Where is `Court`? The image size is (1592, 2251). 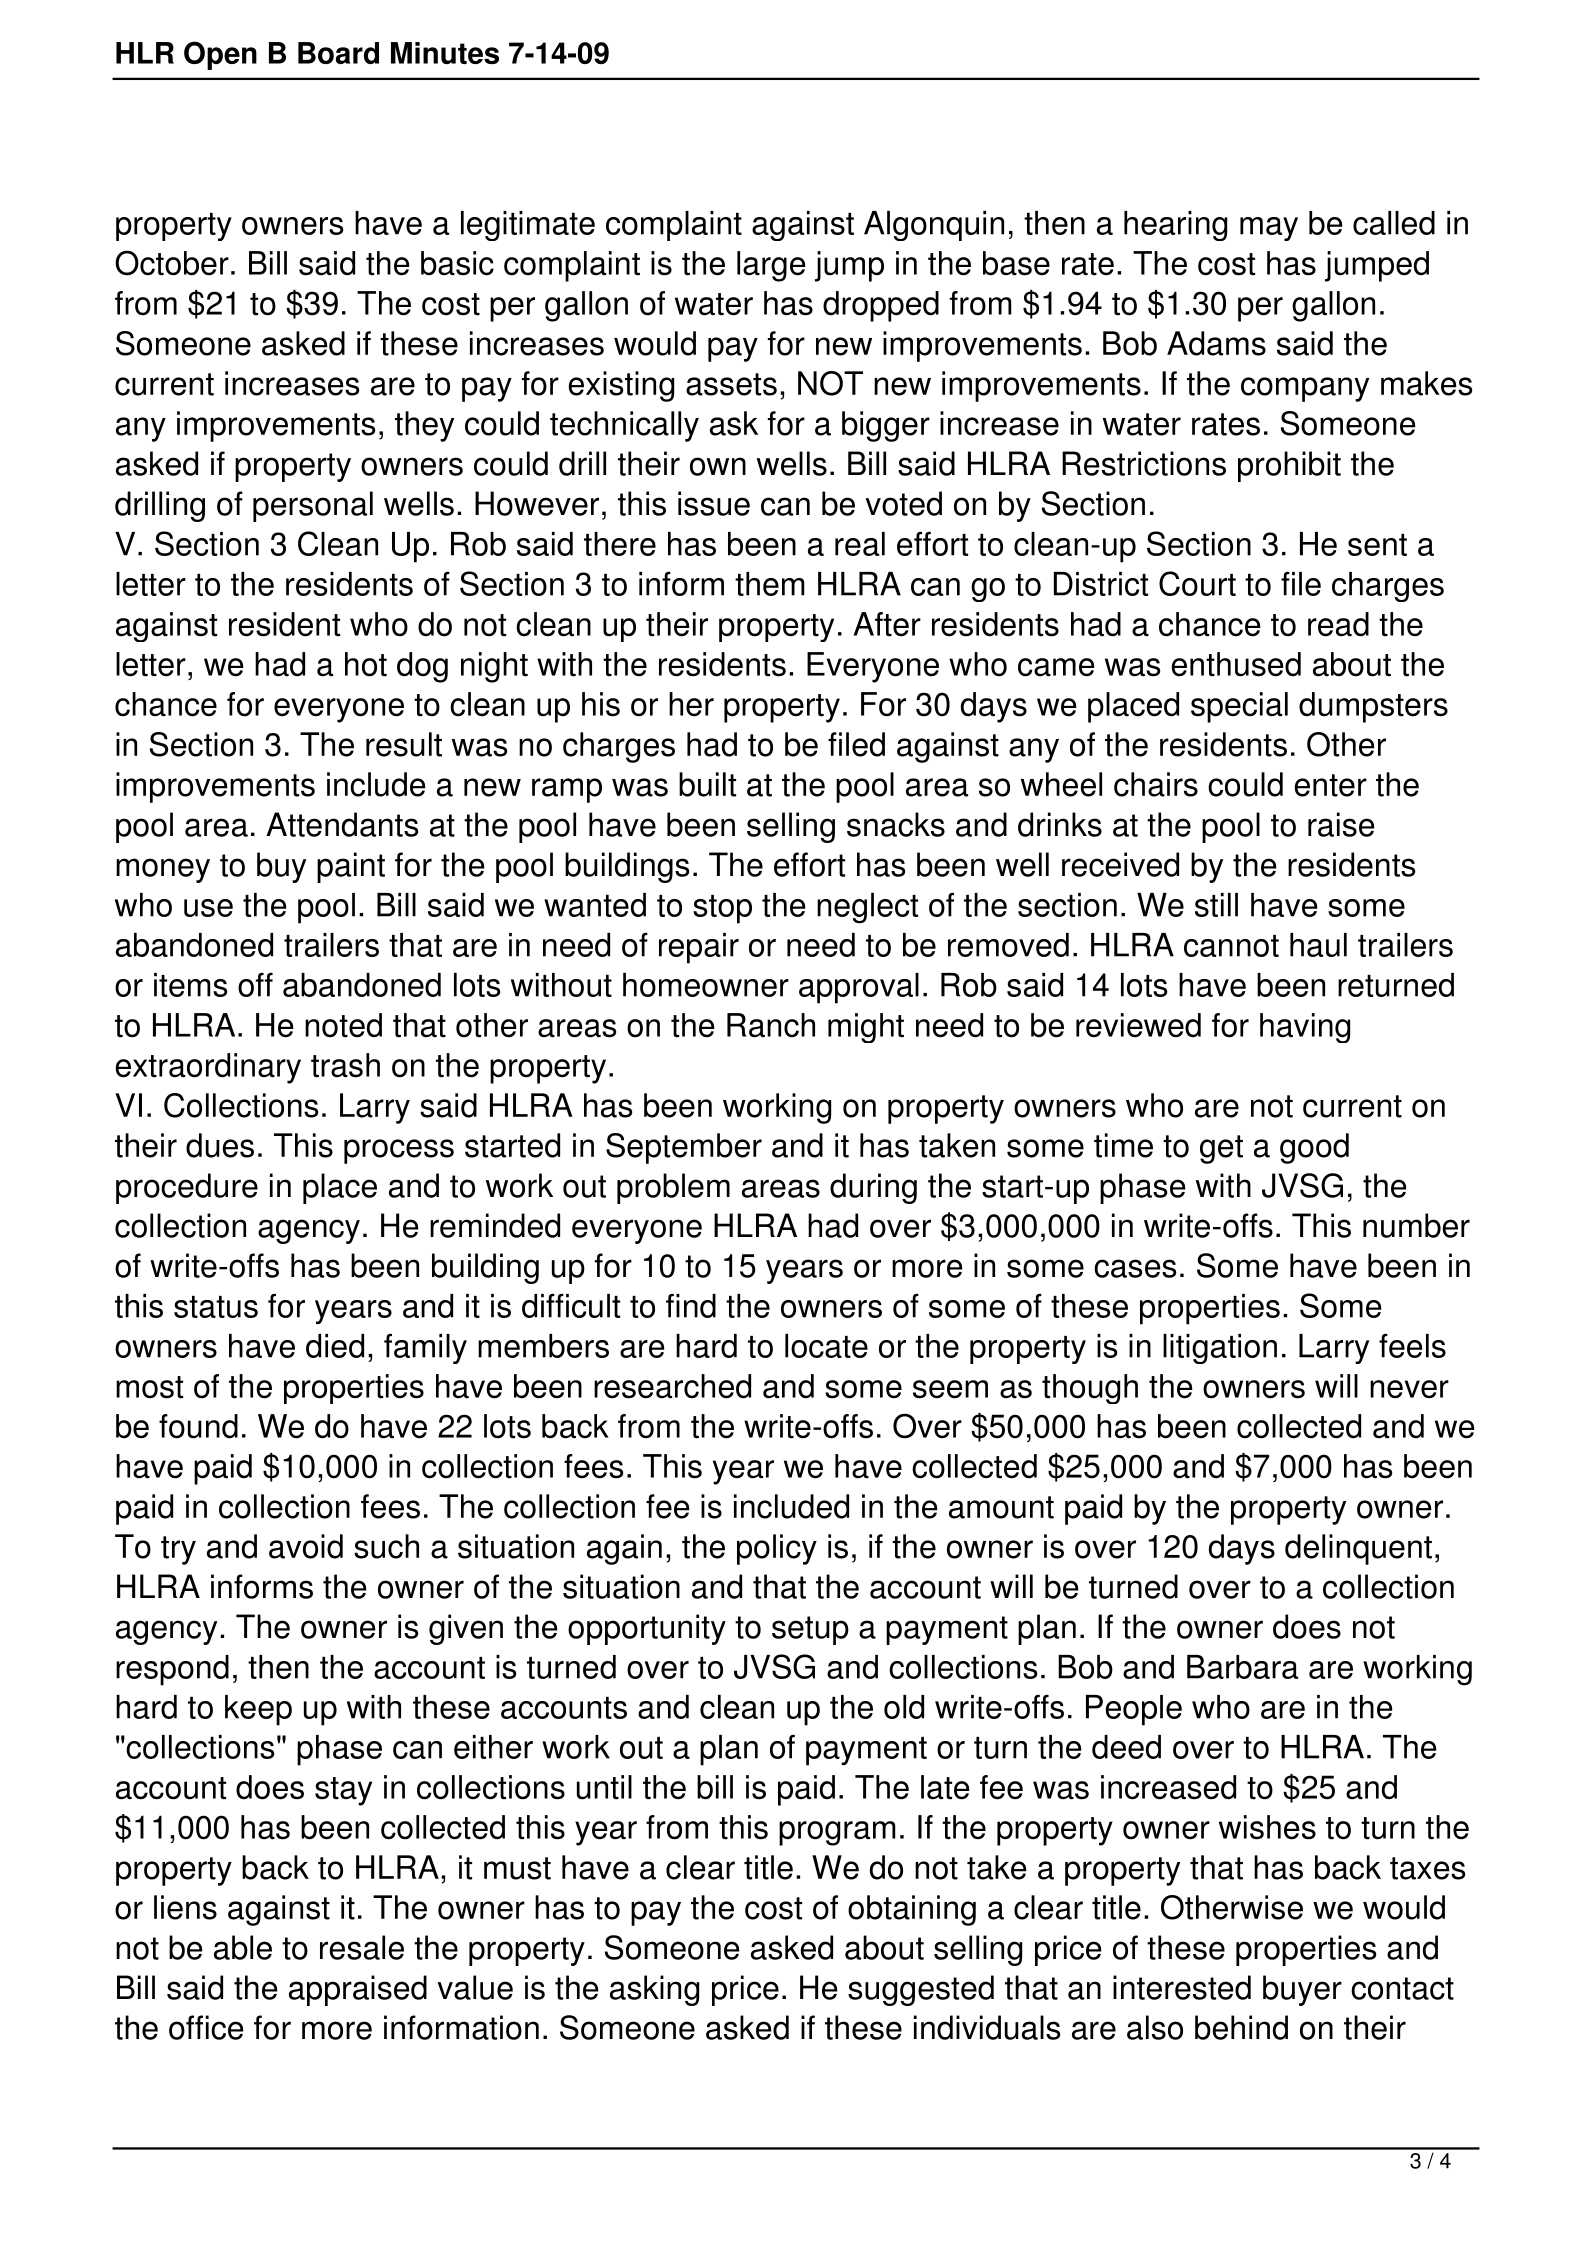
Court is located at coordinates (1197, 583).
